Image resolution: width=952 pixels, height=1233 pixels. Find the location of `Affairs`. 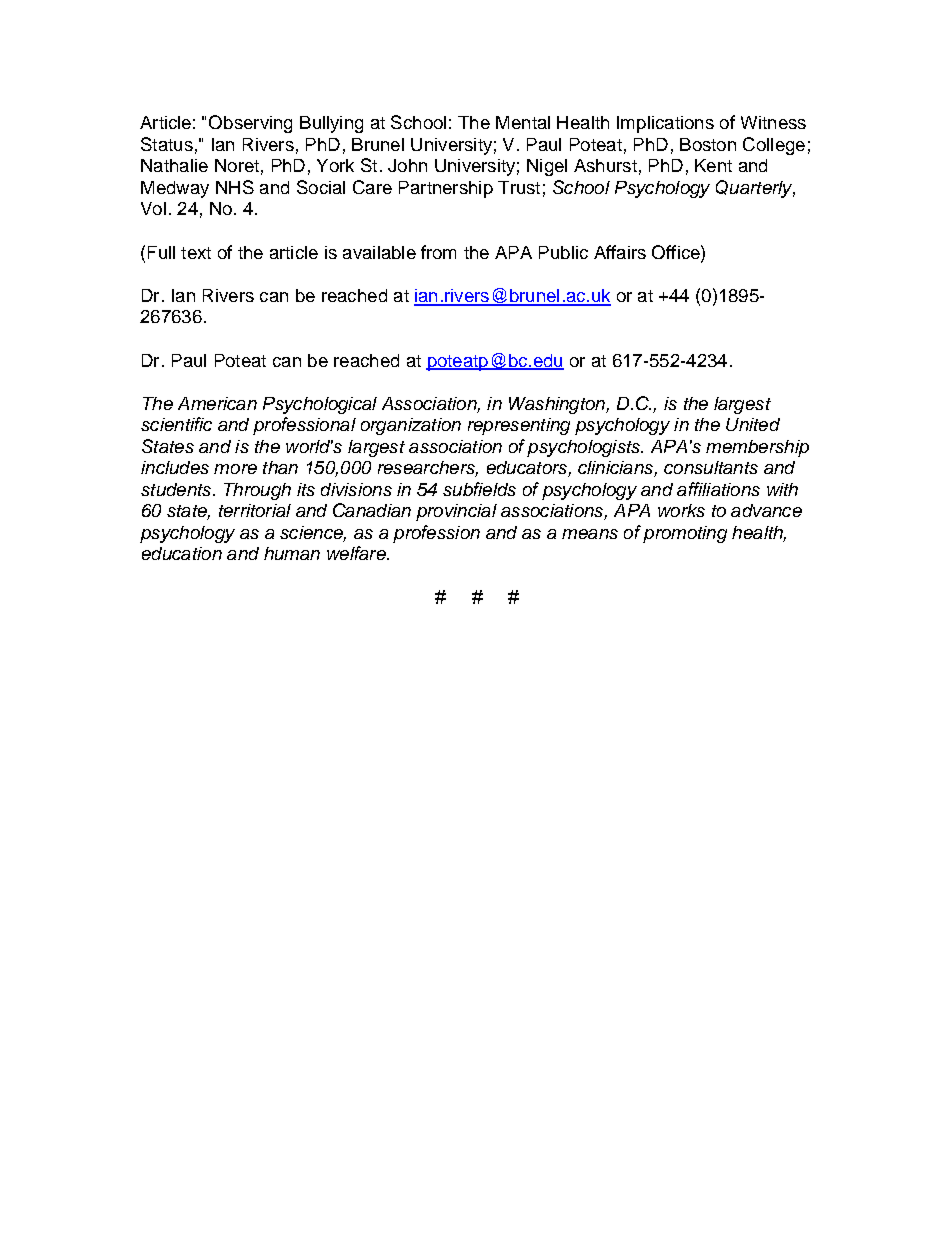

Affairs is located at coordinates (620, 252).
